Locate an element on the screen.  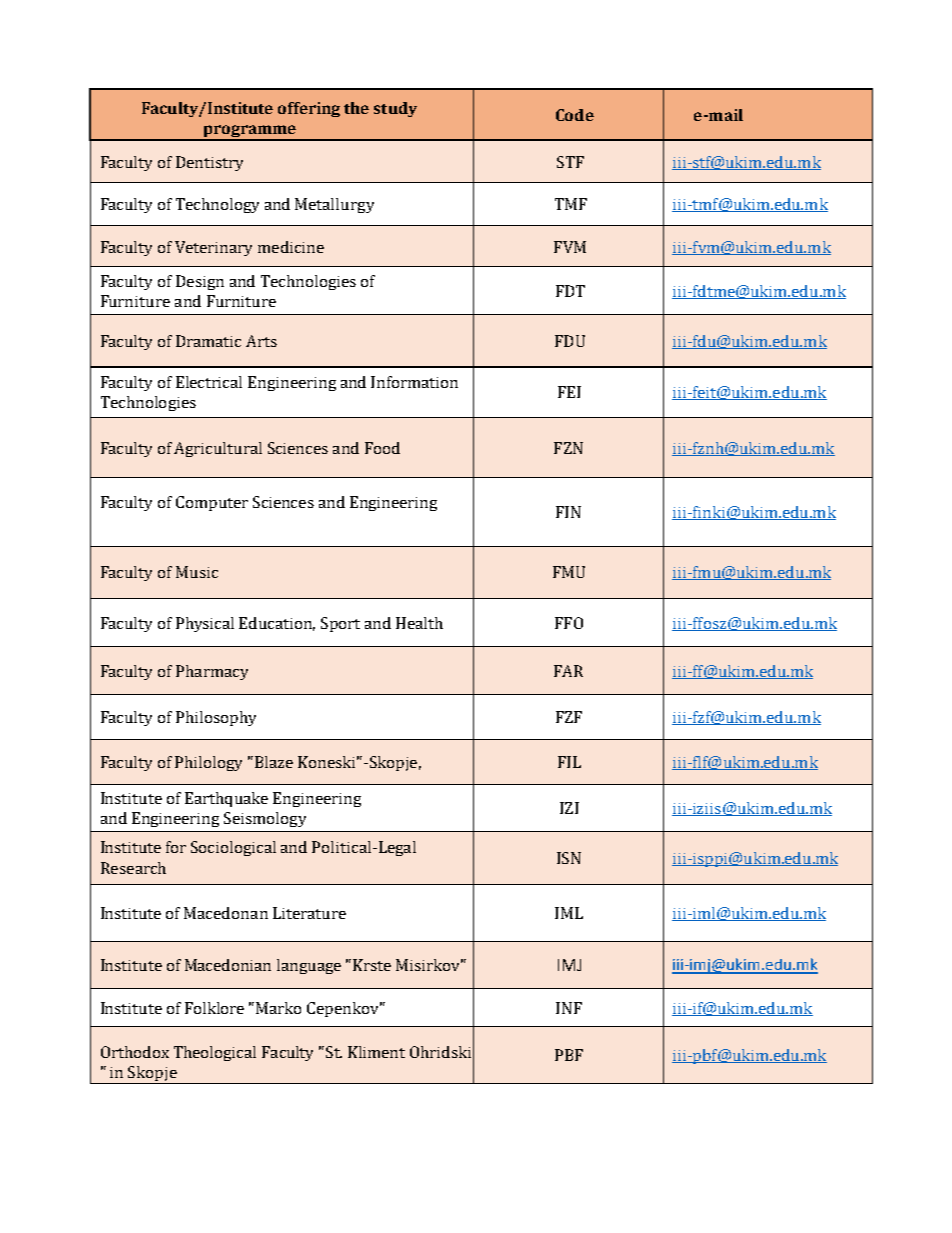
Folklore is located at coordinates (214, 1008).
